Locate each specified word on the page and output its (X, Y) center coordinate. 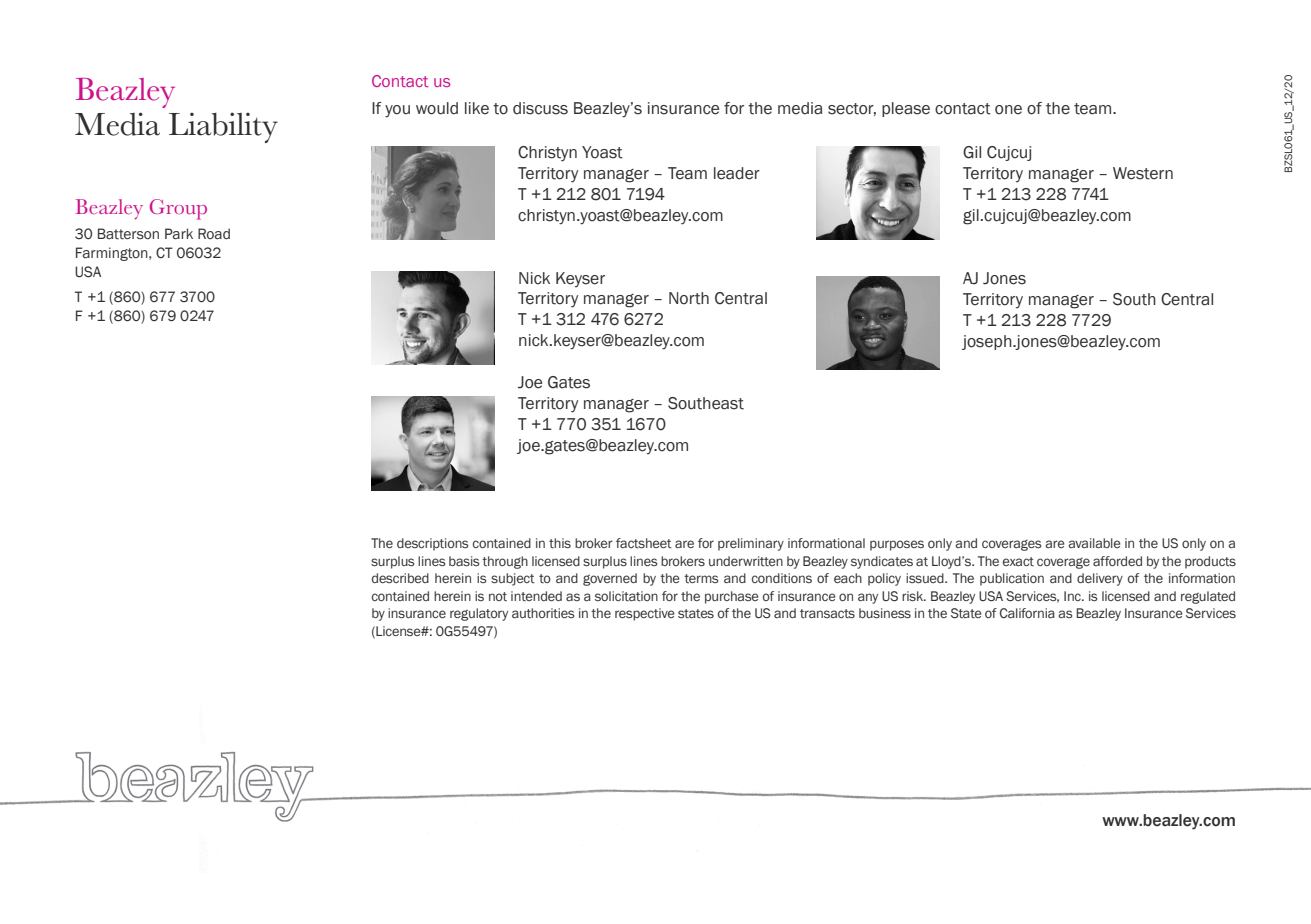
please (906, 109)
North (689, 298)
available (1094, 543)
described (400, 578)
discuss (540, 108)
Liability (223, 127)
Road (214, 233)
